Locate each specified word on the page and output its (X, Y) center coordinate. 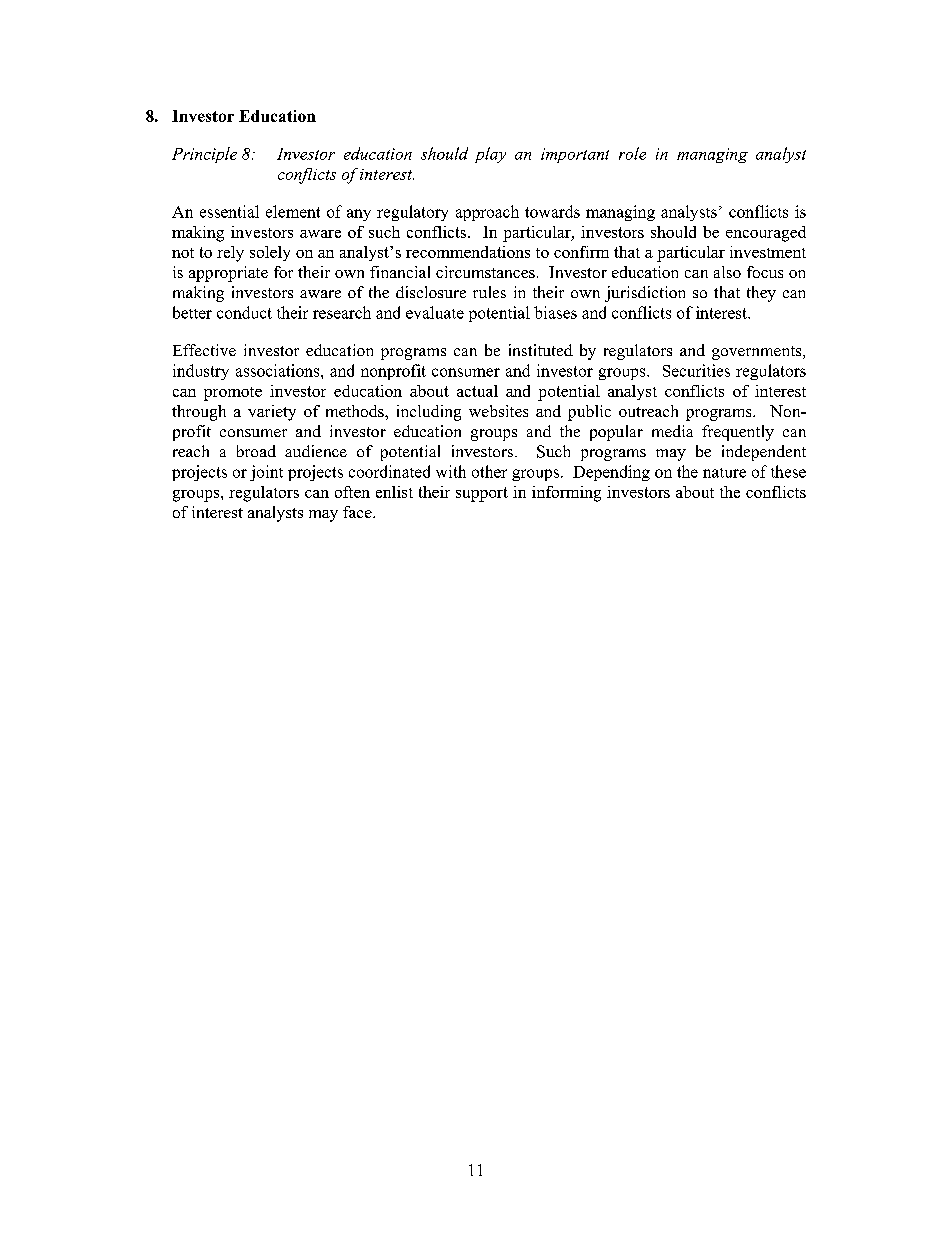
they (761, 294)
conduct (244, 312)
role (632, 153)
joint (266, 473)
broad (256, 451)
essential (229, 211)
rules (489, 292)
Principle (204, 155)
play (490, 155)
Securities (696, 370)
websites (498, 411)
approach (487, 213)
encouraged (766, 234)
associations (279, 370)
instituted (541, 350)
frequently (738, 433)
